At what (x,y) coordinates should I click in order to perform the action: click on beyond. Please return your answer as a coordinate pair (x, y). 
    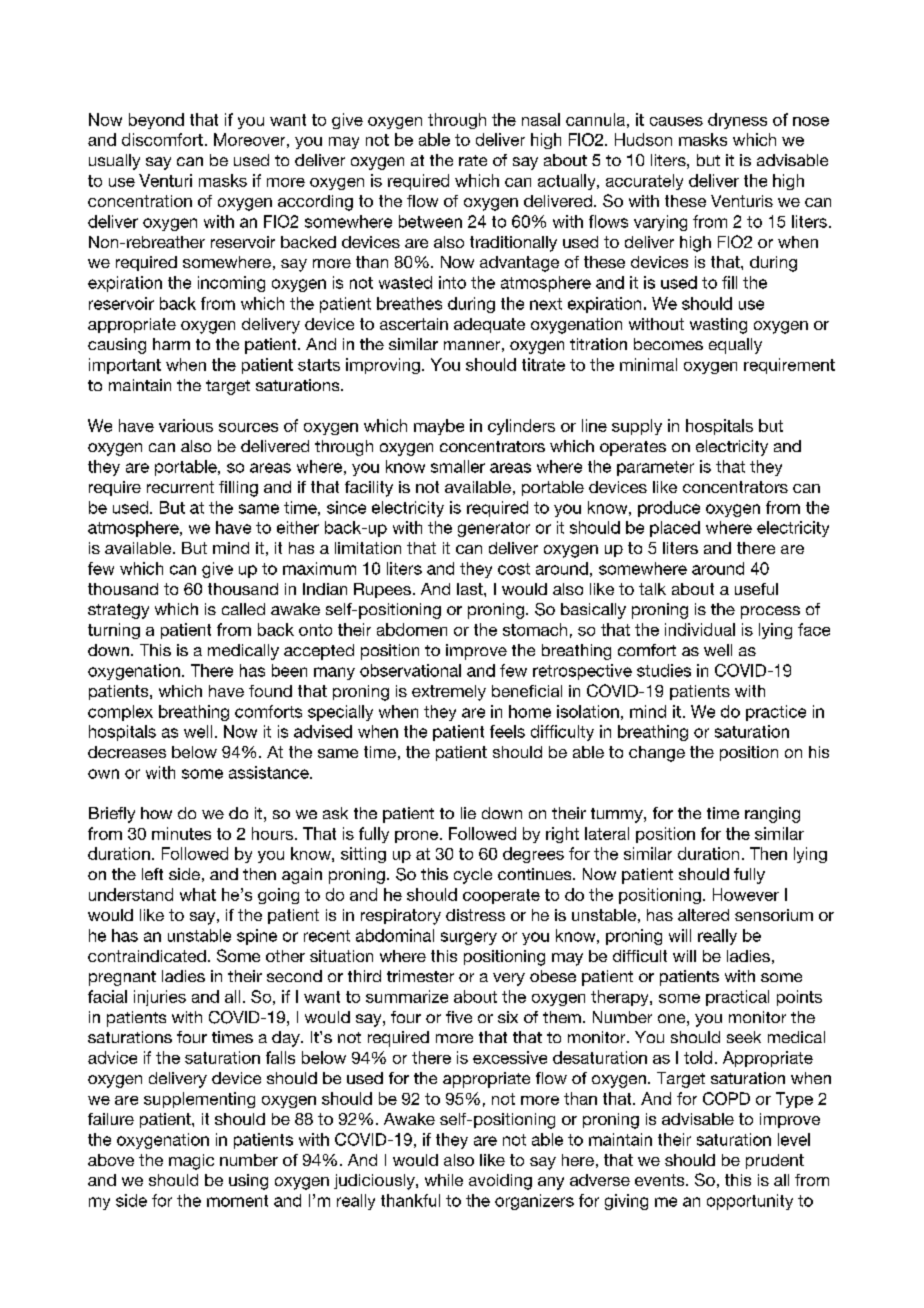
    Looking at the image, I should click on (156, 121).
